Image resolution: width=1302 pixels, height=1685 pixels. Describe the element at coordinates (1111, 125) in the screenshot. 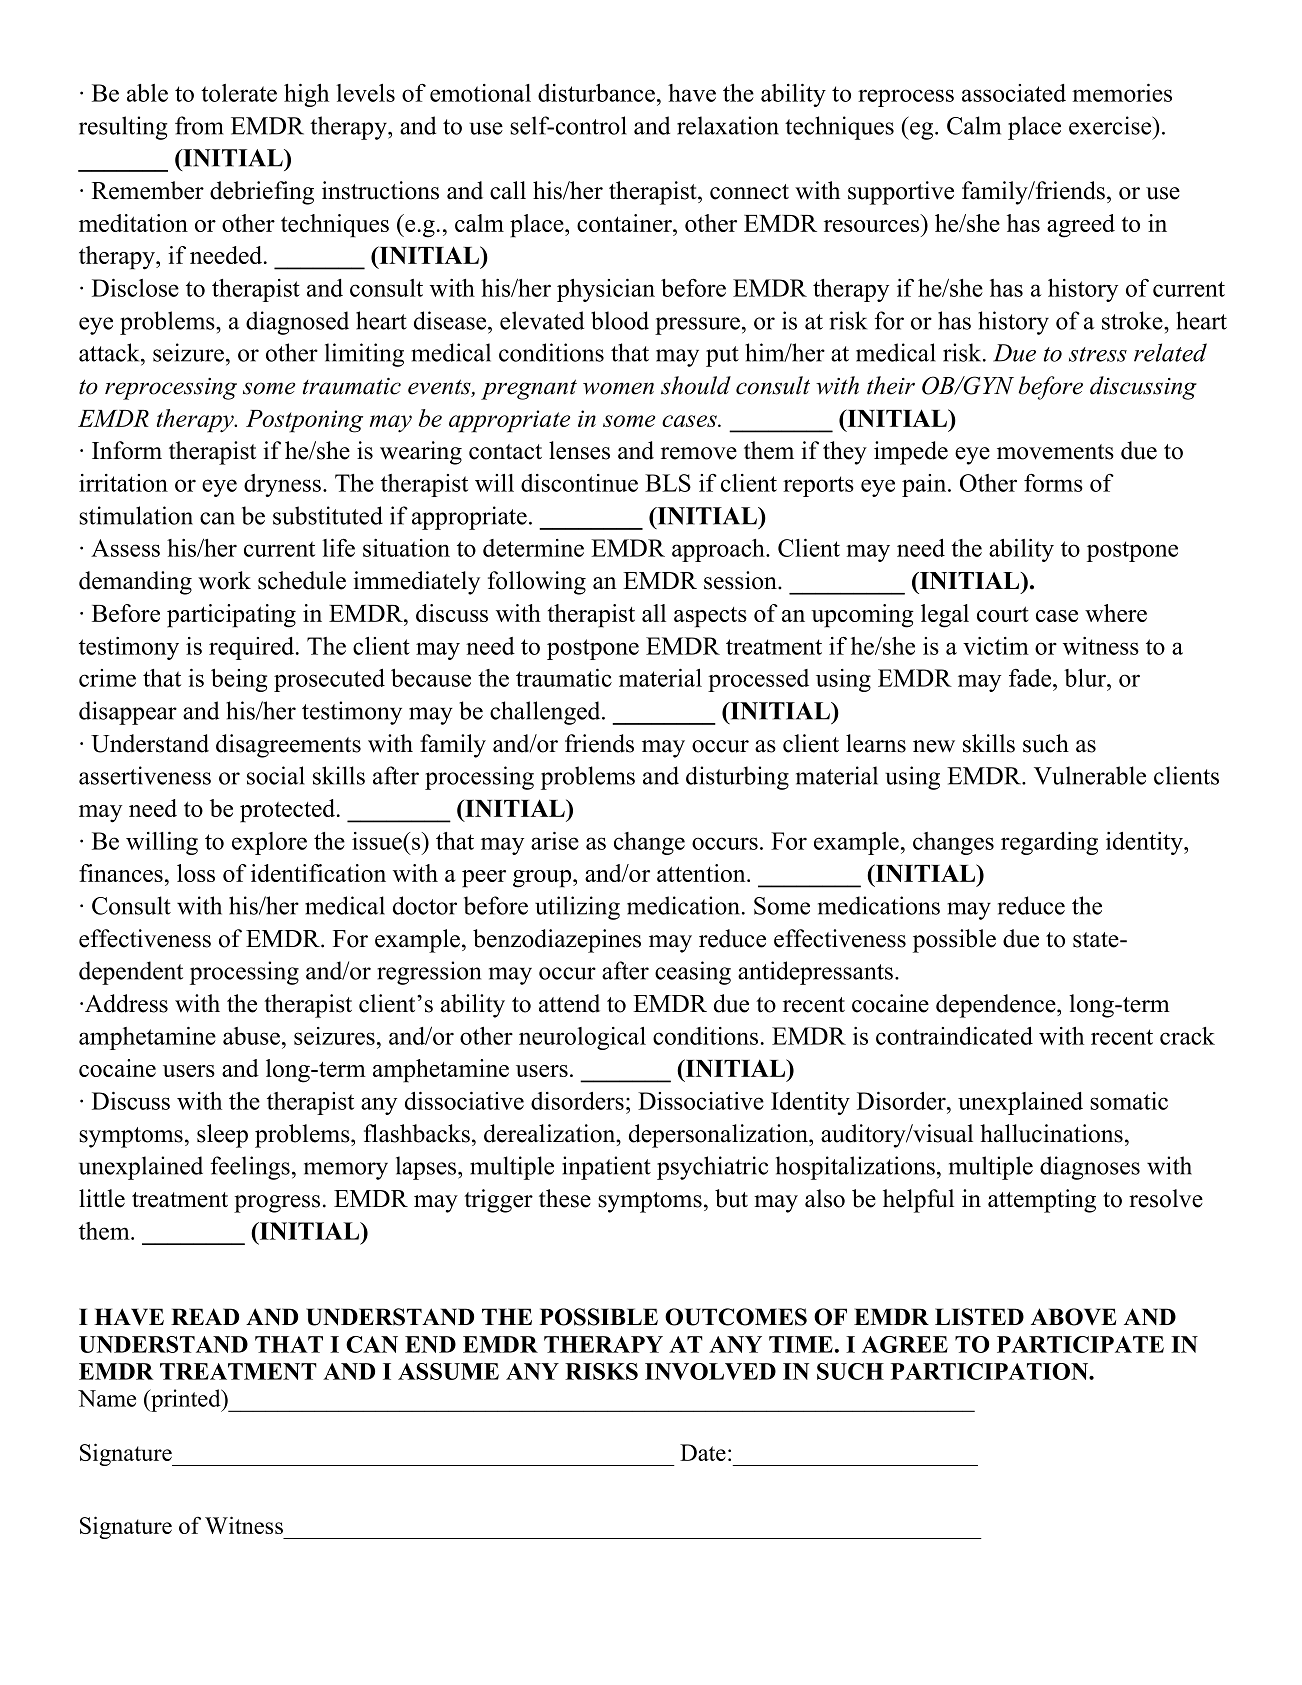

I see `exercise` at that location.
